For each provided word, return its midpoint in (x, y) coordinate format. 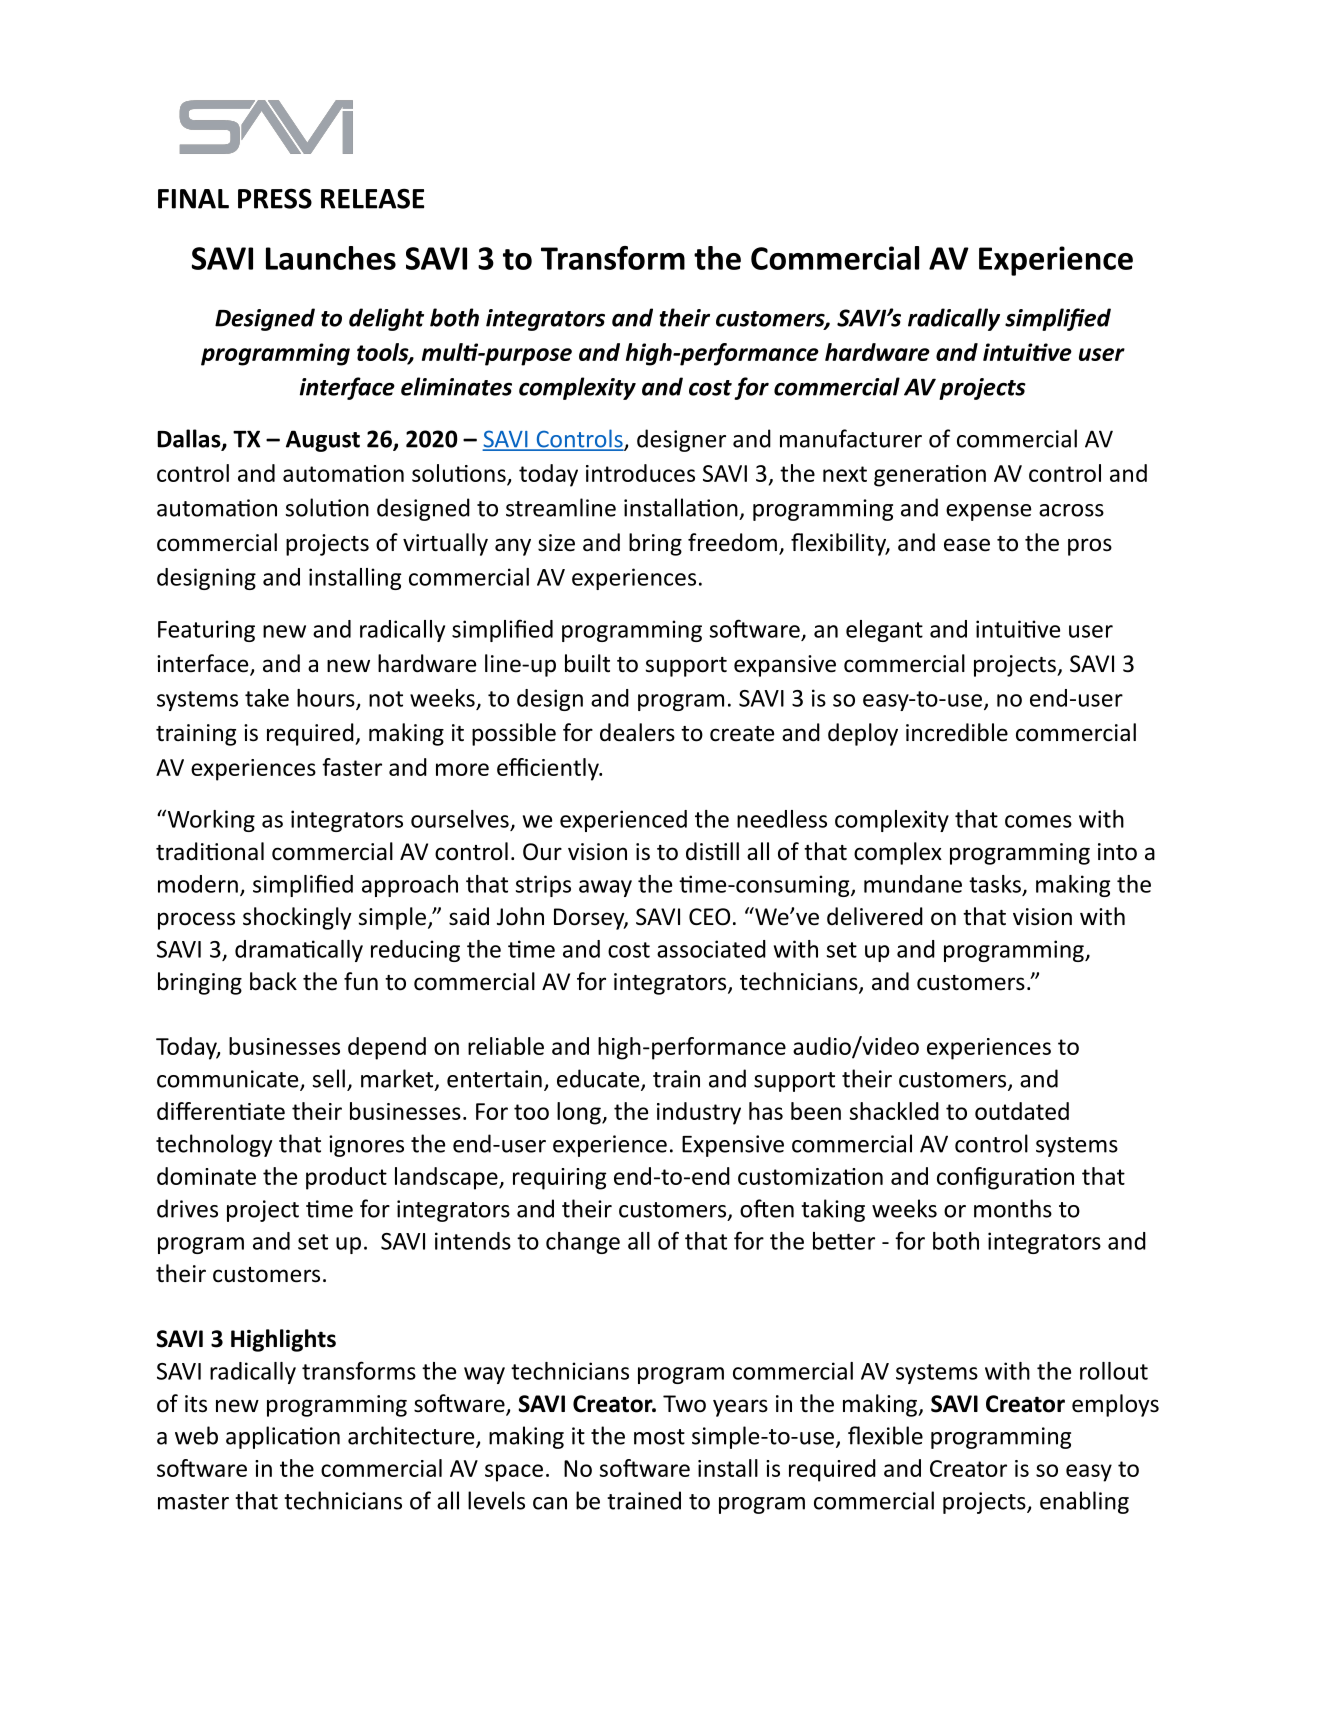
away (605, 888)
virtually (445, 544)
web (196, 1435)
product (346, 1178)
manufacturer (851, 438)
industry (699, 1113)
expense (988, 512)
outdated (1022, 1111)
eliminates (456, 386)
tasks (995, 884)
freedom (732, 542)
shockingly (297, 918)
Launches (331, 258)
